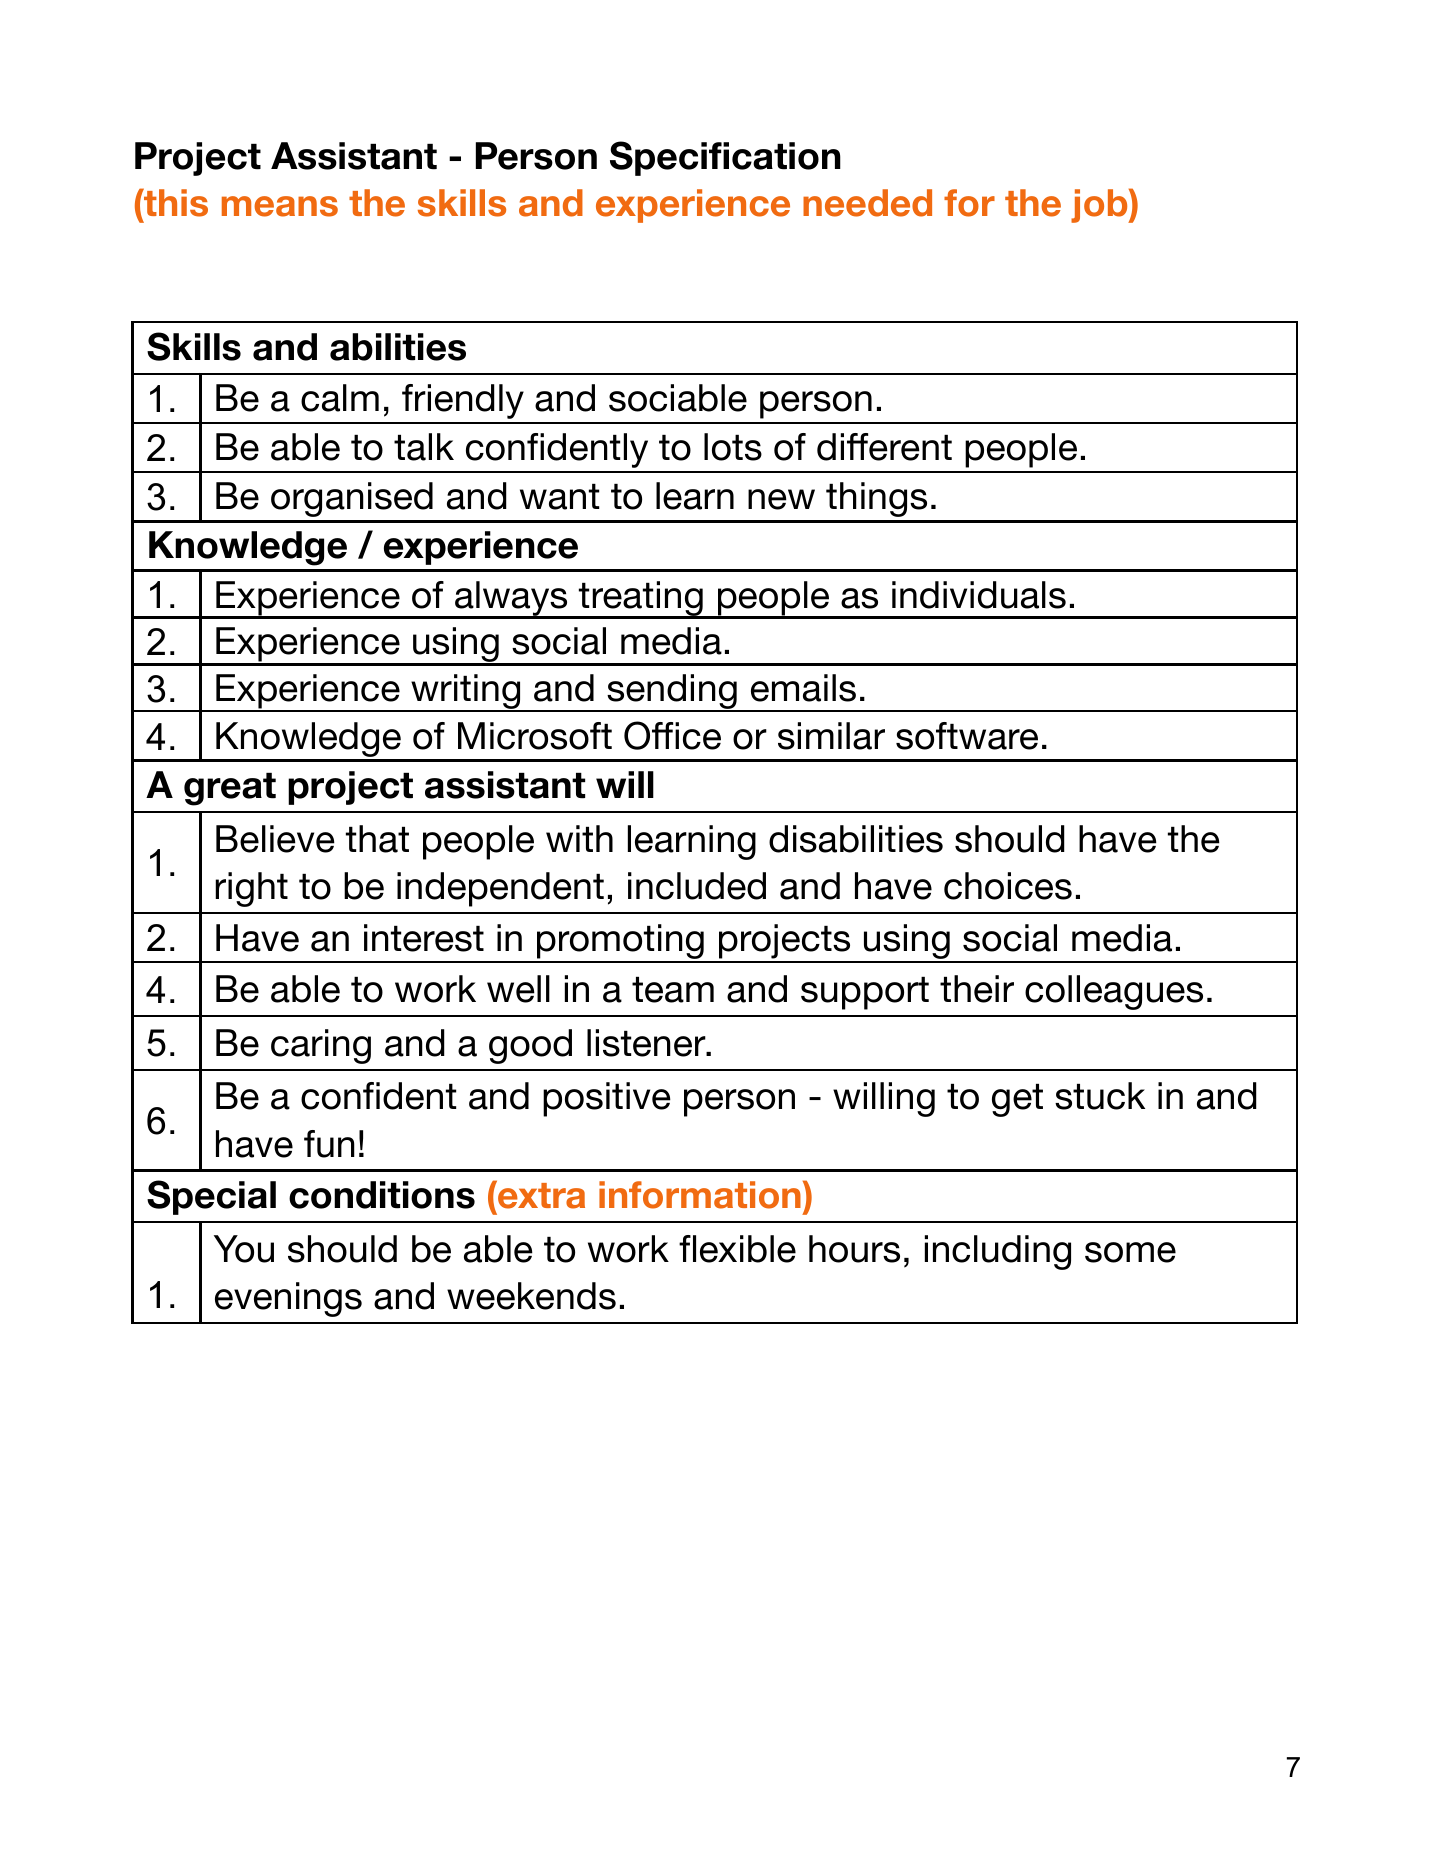 This screenshot has height=1856, width=1434. I want to click on Specification, so click(725, 158).
